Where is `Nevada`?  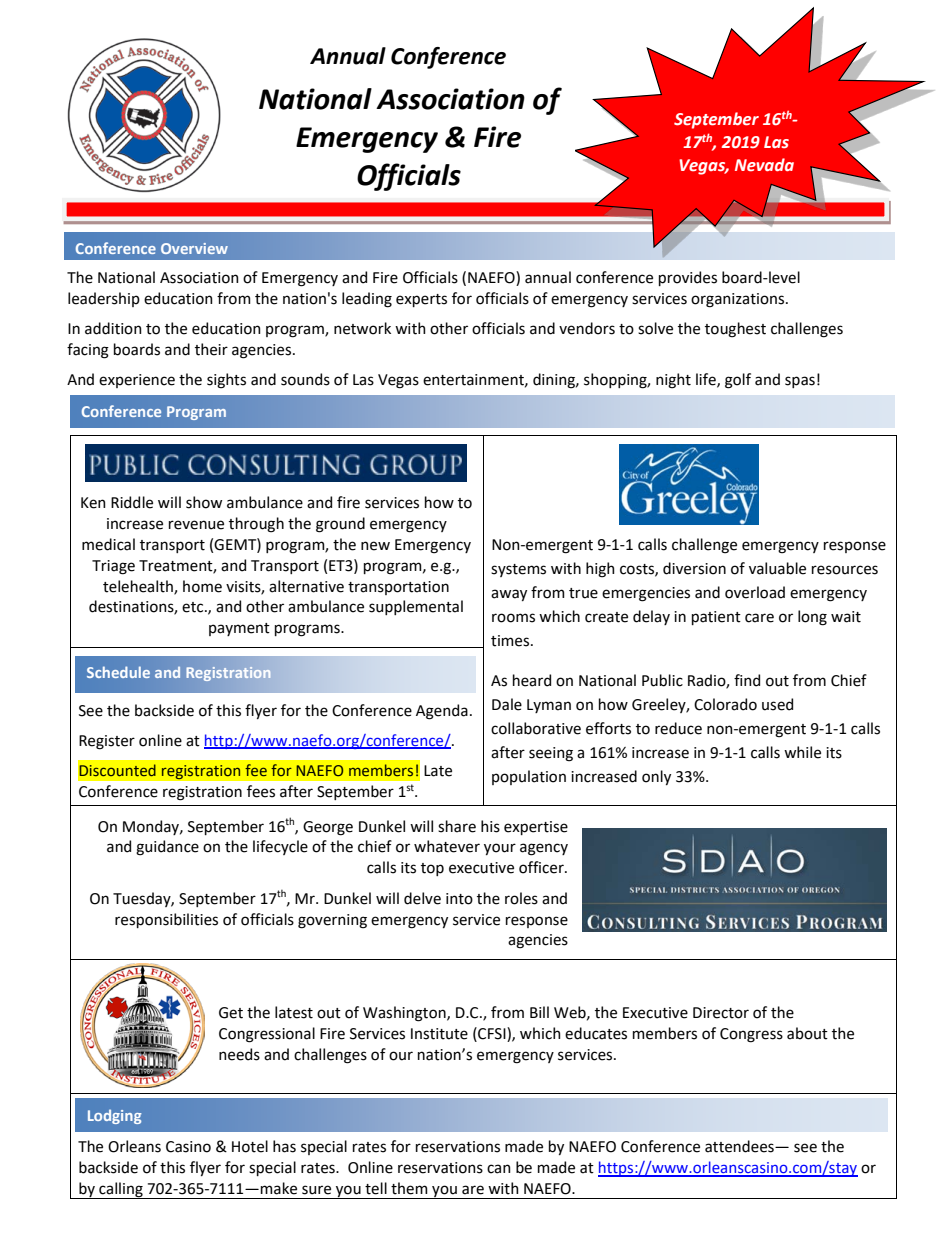 Nevada is located at coordinates (764, 165).
